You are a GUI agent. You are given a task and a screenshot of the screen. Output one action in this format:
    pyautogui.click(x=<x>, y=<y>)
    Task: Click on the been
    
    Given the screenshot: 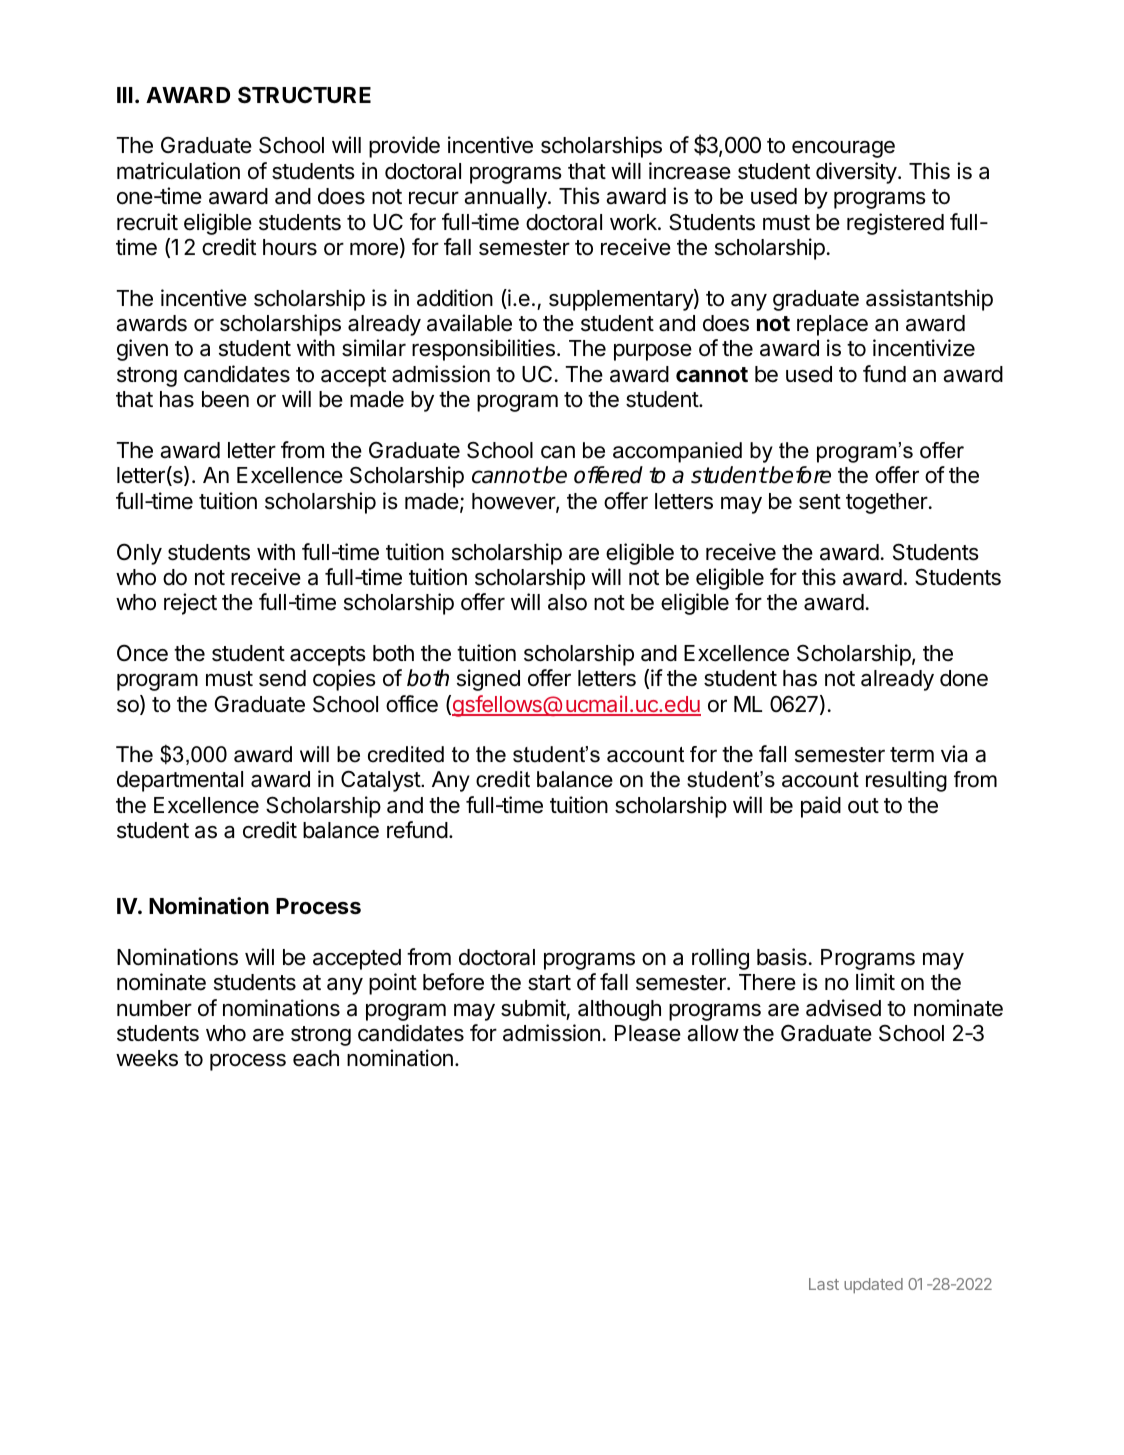 What is the action you would take?
    pyautogui.click(x=225, y=399)
